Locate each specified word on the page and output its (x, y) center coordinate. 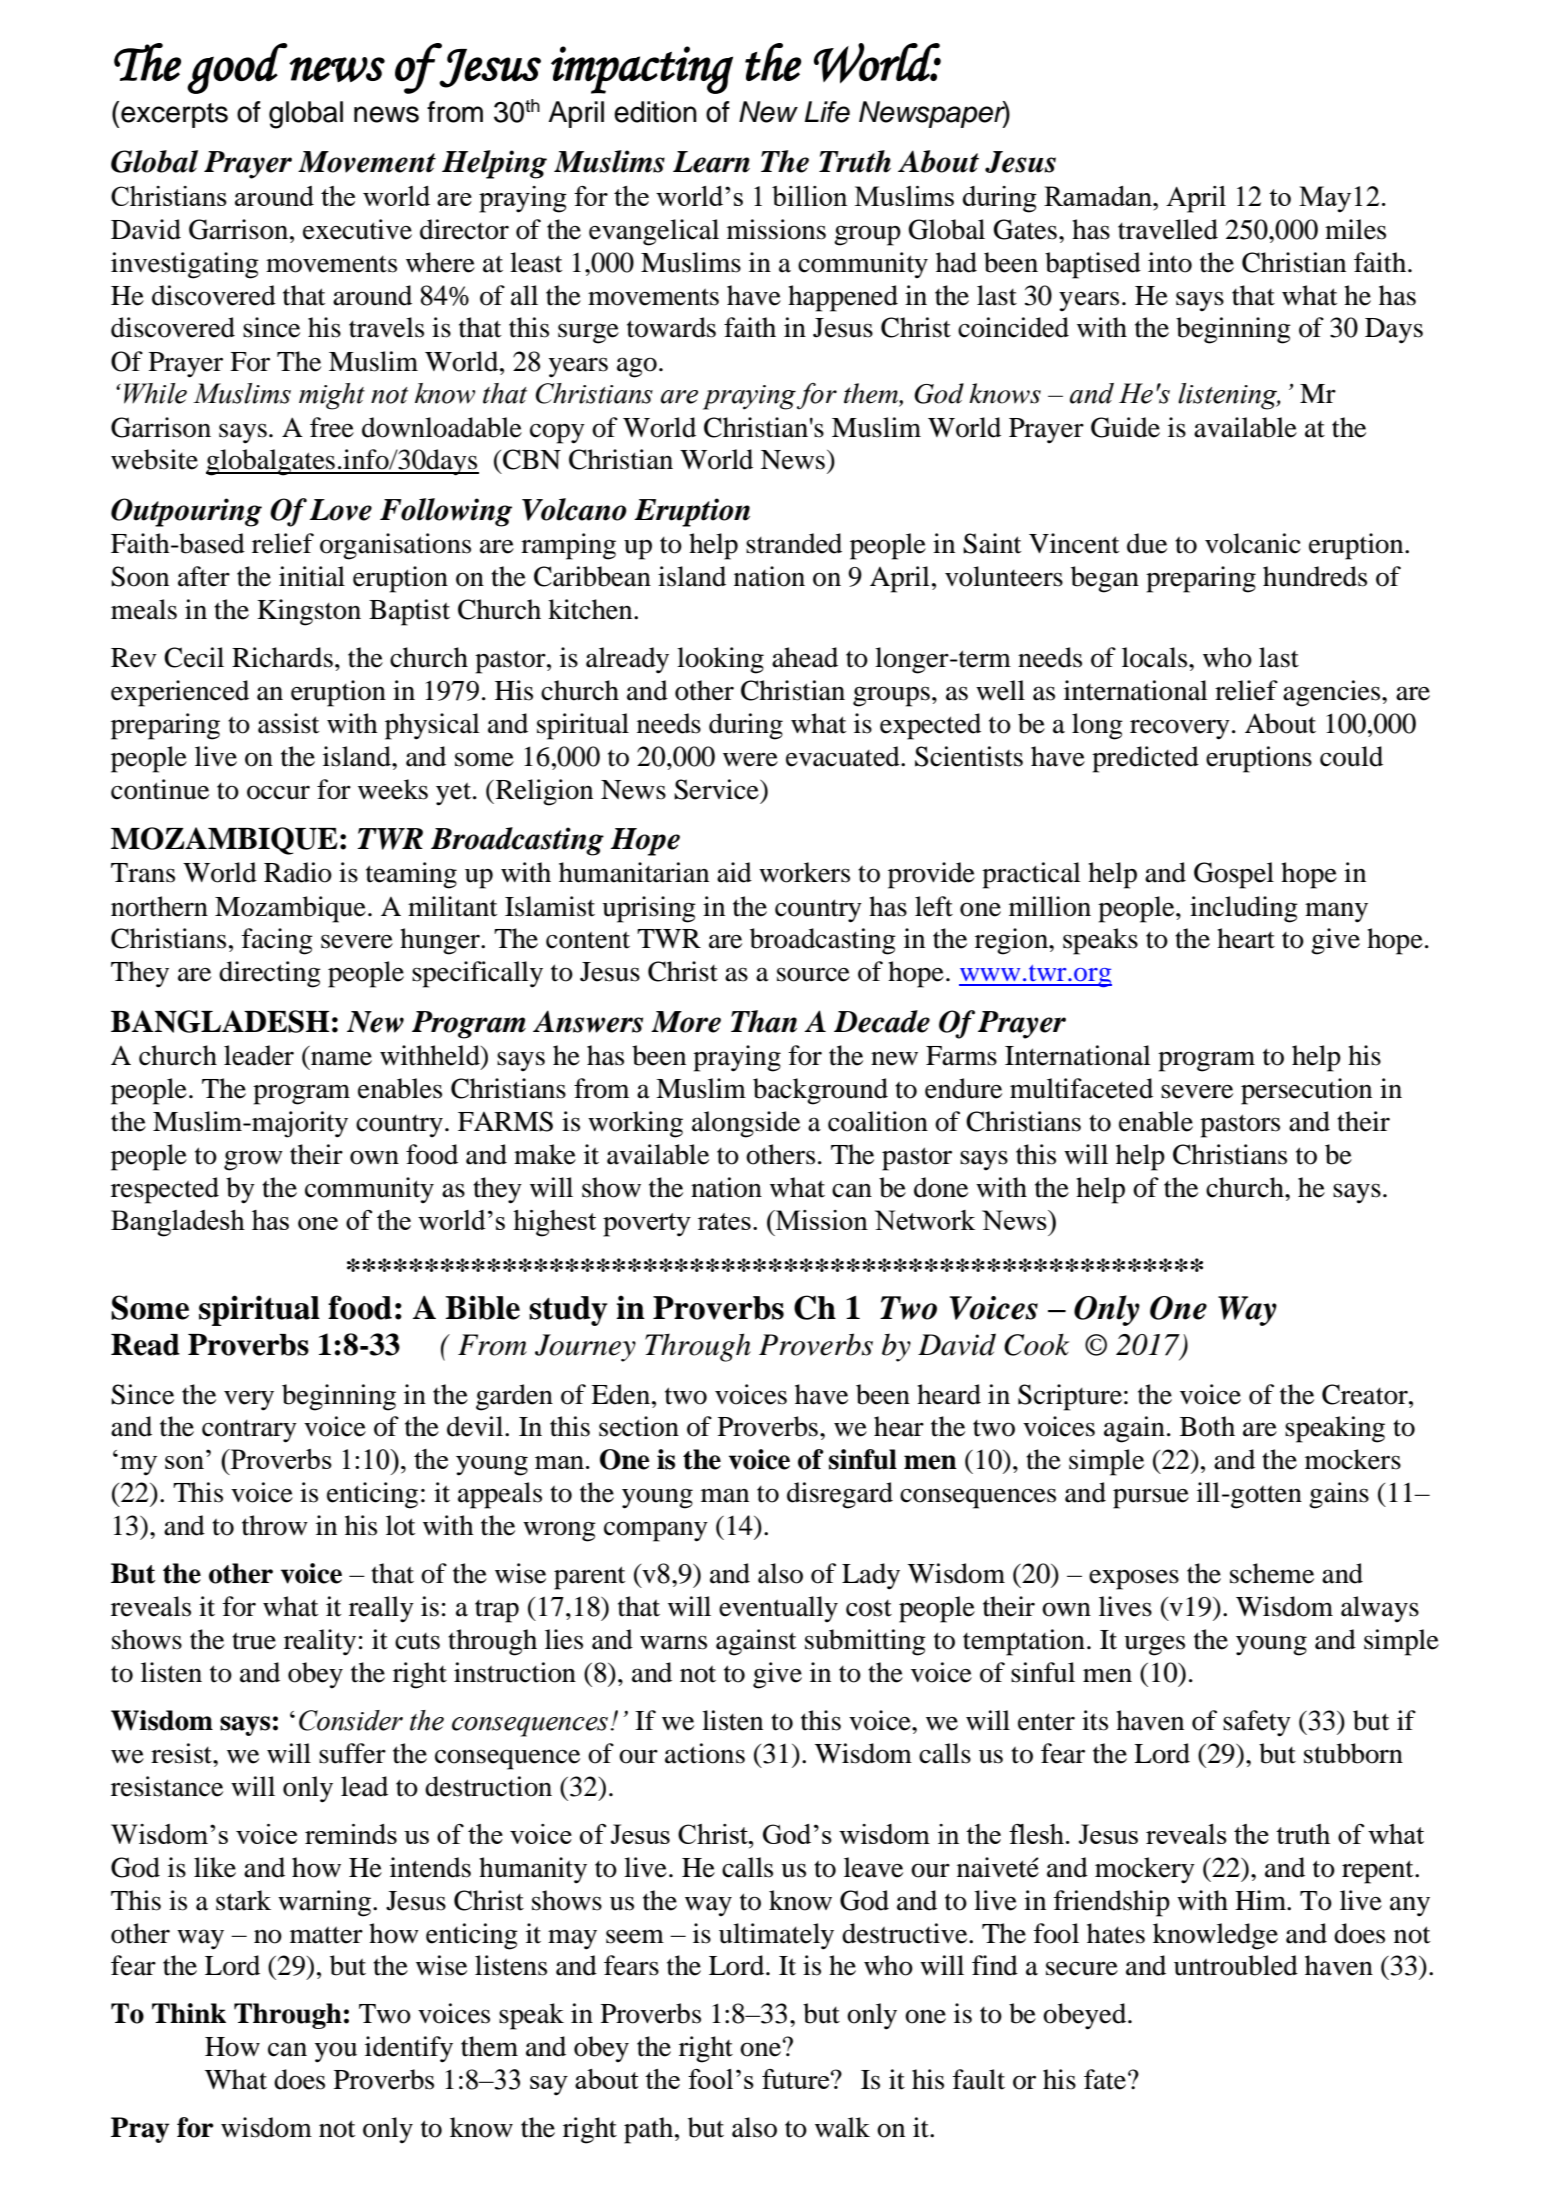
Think (189, 2013)
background (820, 1091)
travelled (1168, 229)
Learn (711, 162)
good (237, 68)
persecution (1306, 1091)
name (341, 1058)
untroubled (1236, 1965)
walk (842, 2127)
